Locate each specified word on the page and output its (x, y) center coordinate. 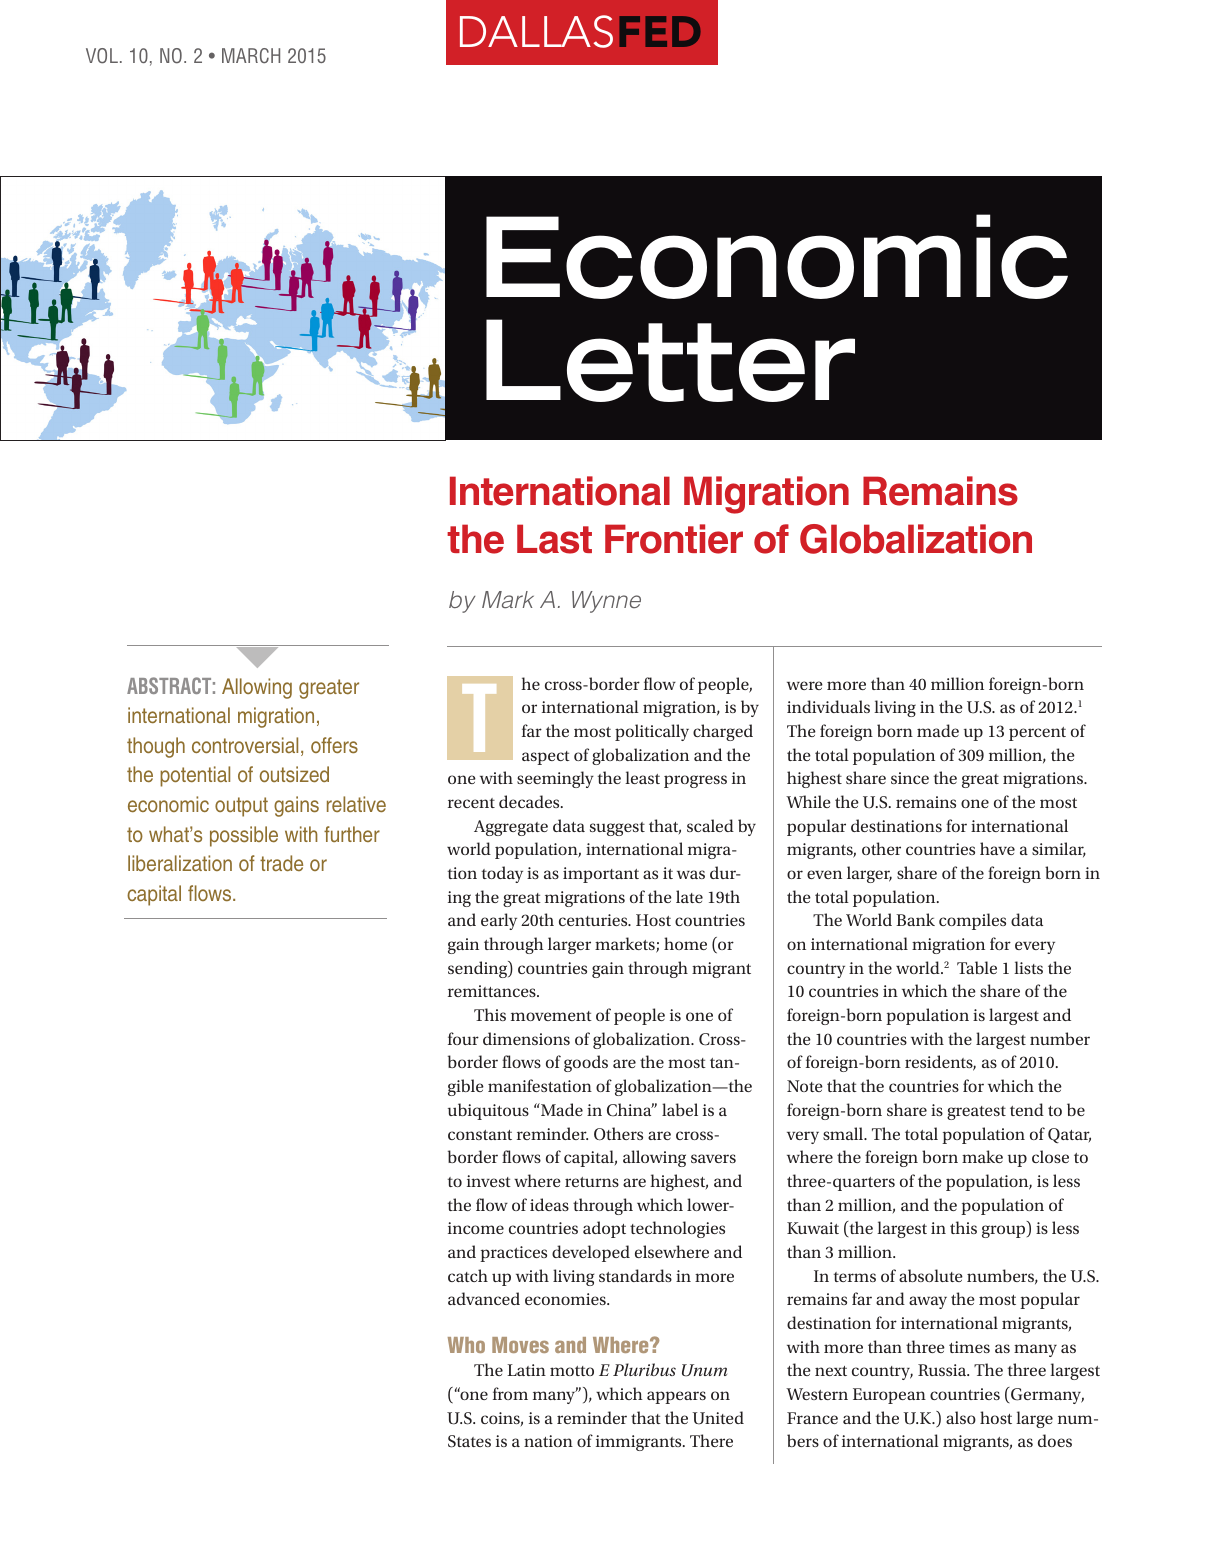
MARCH (251, 56)
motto (572, 1371)
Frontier (674, 539)
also (961, 1417)
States (469, 1441)
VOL (102, 56)
